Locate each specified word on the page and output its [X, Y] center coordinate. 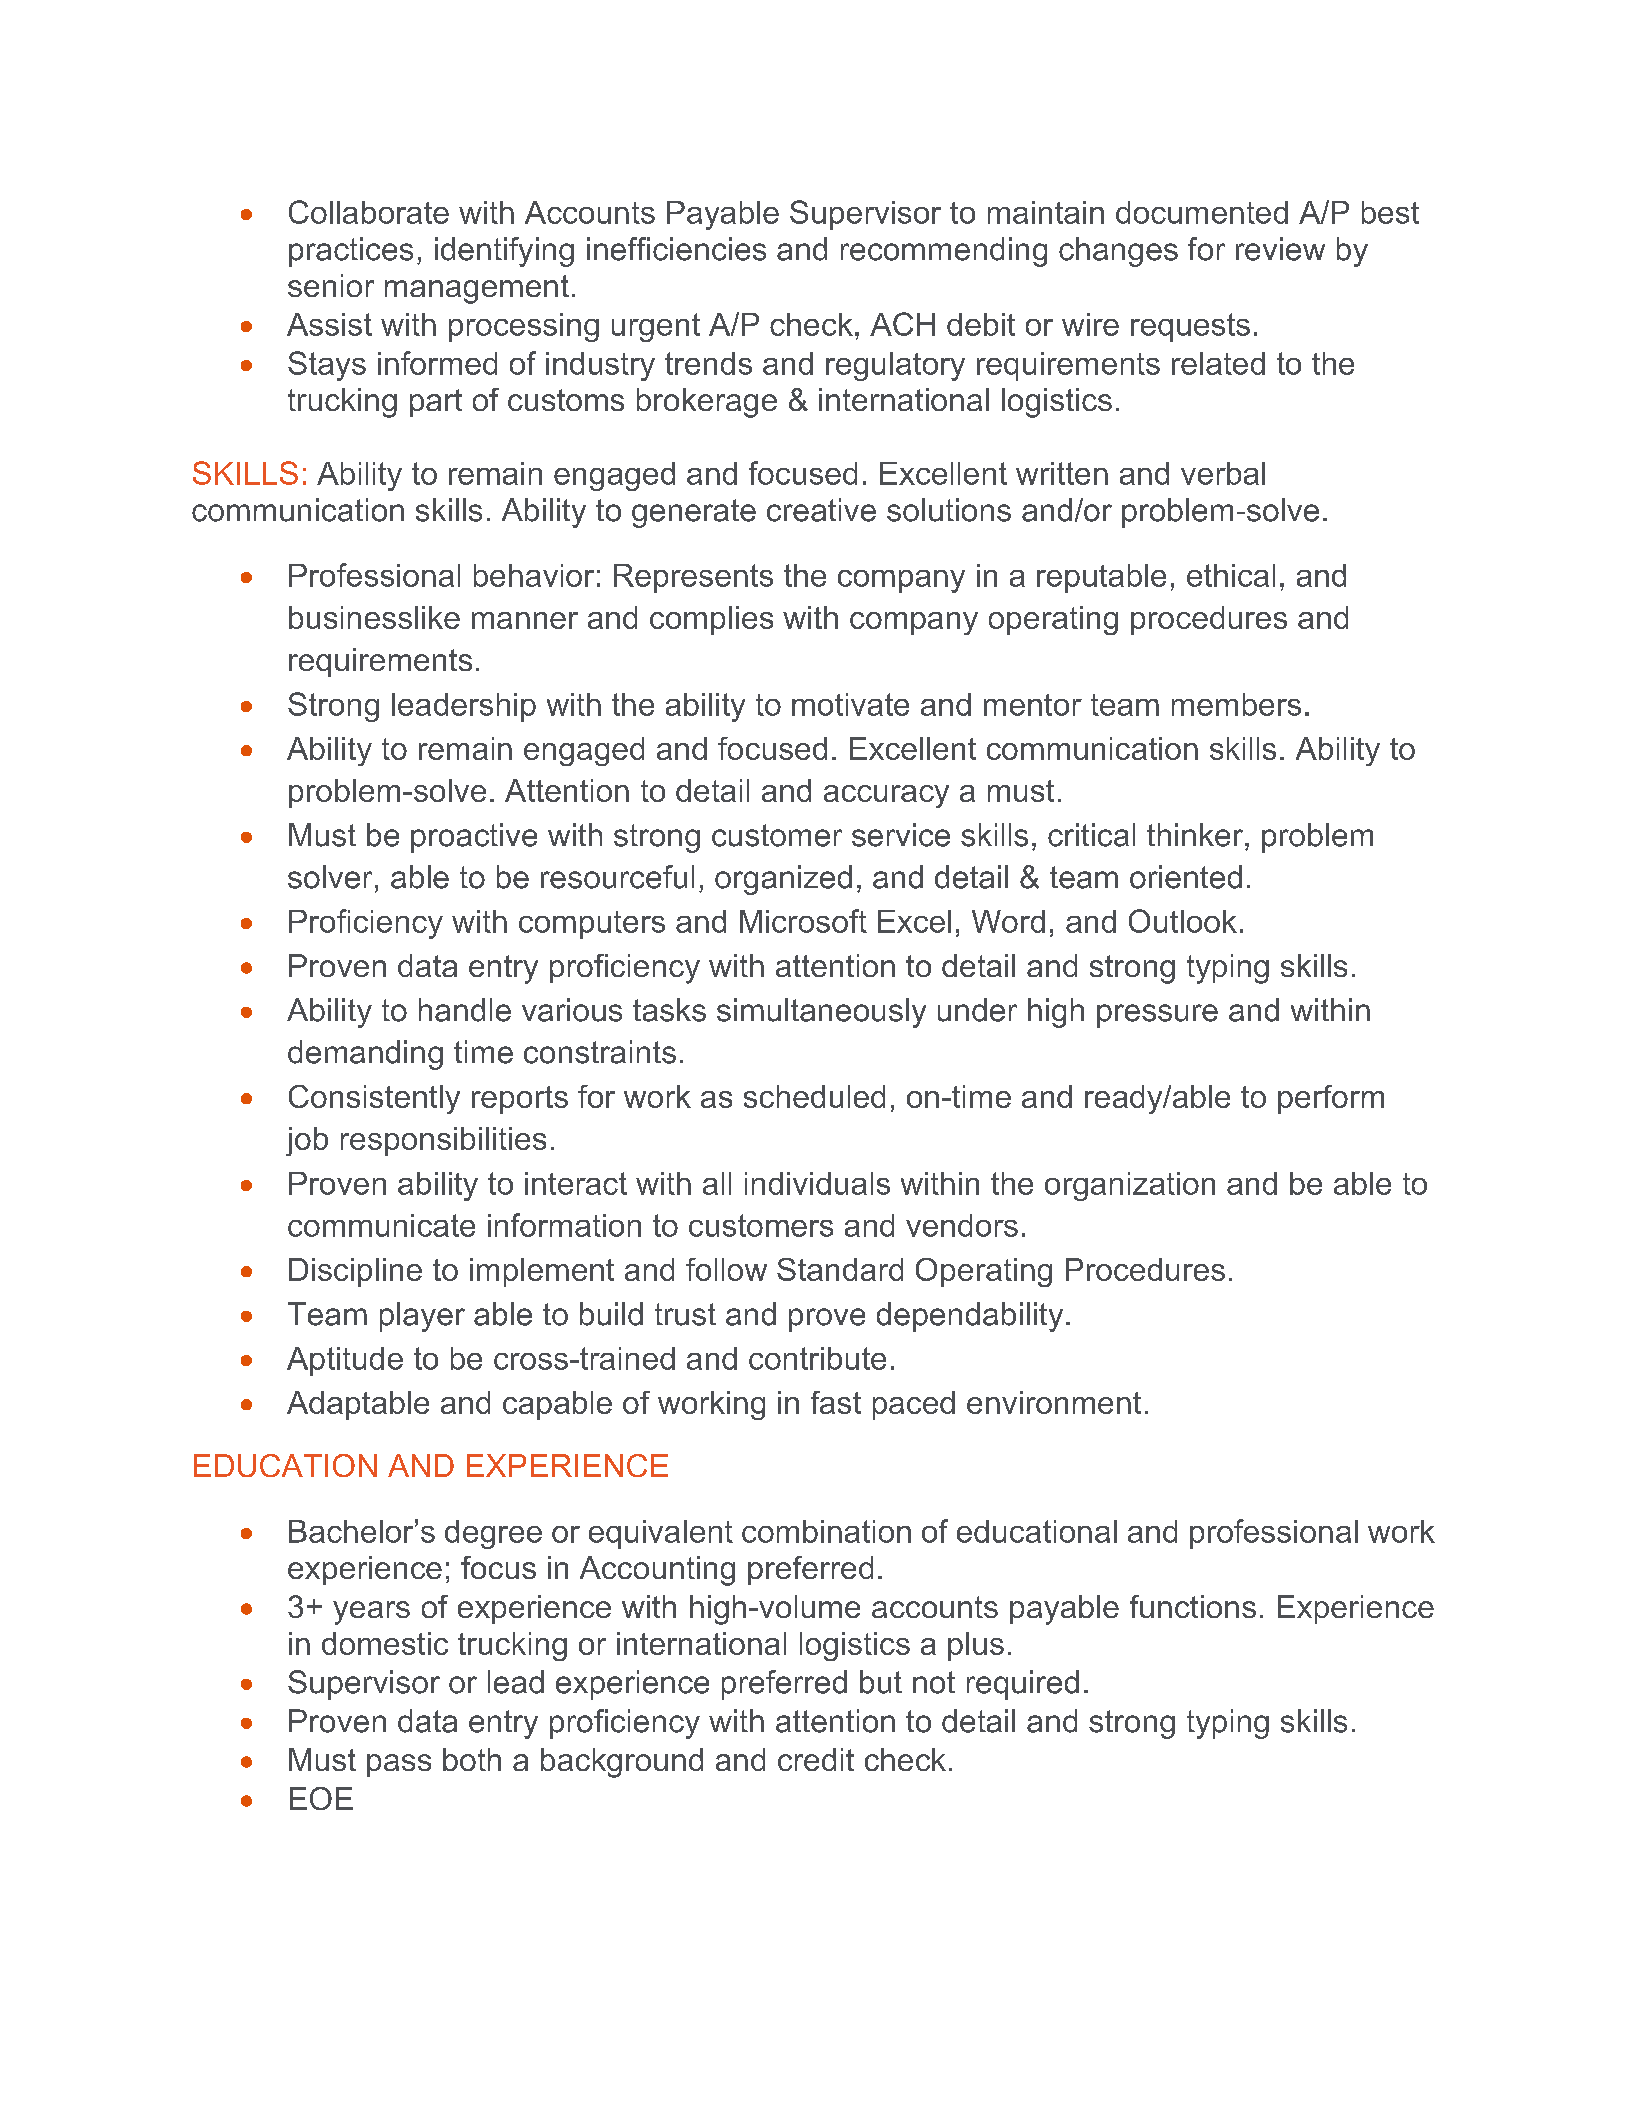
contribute [817, 1358]
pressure [1157, 1016]
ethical [1231, 575]
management [477, 289]
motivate [850, 704]
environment [1054, 1402]
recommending [944, 252]
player [422, 1317]
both [472, 1759]
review [1280, 249]
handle [465, 1010]
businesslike [374, 617]
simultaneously [821, 1013]
